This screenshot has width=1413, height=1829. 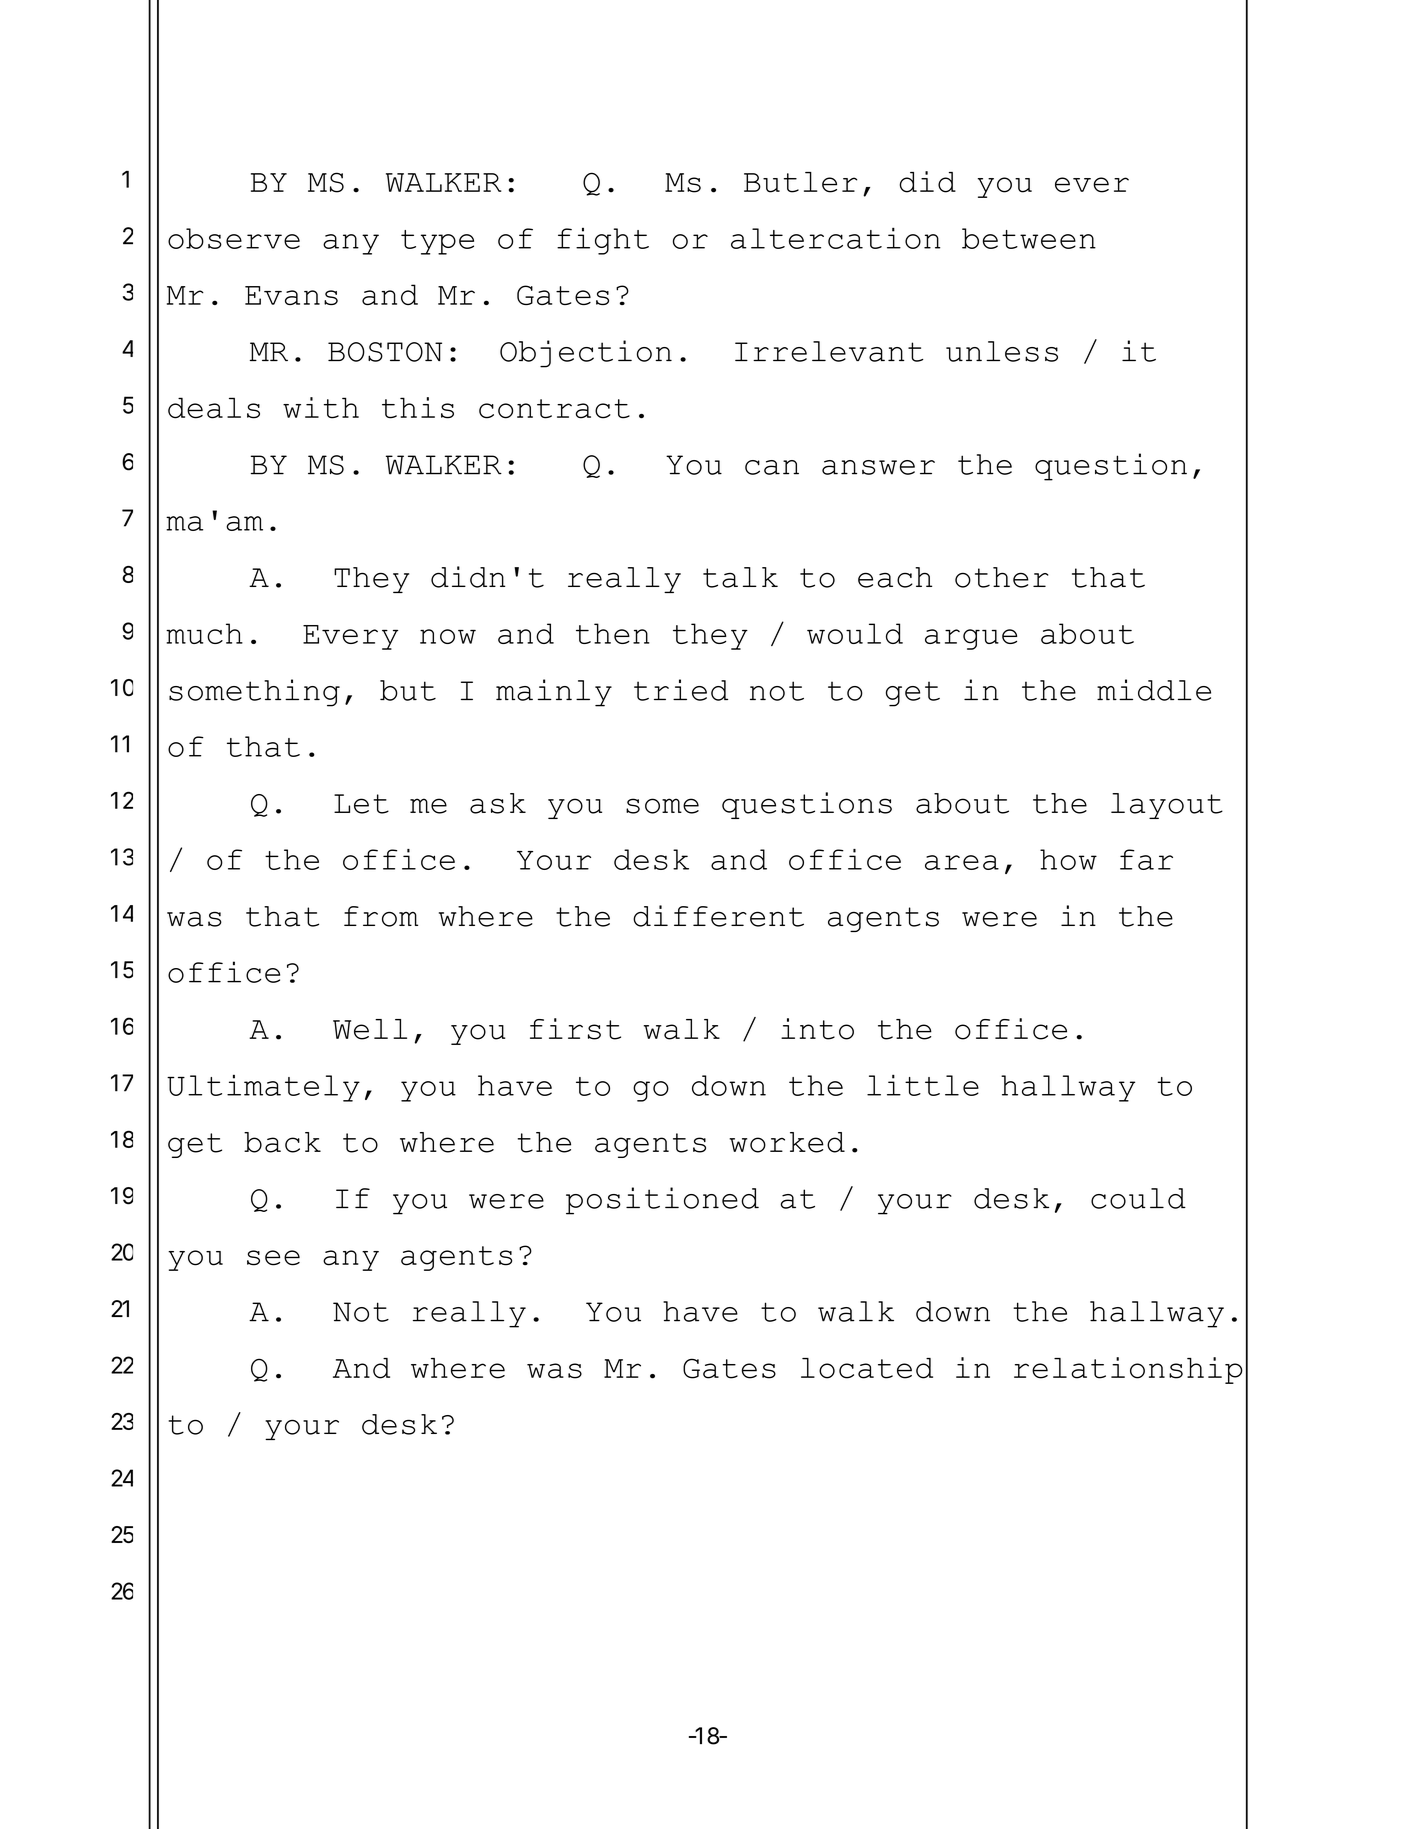 I want to click on layout, so click(x=1167, y=806).
